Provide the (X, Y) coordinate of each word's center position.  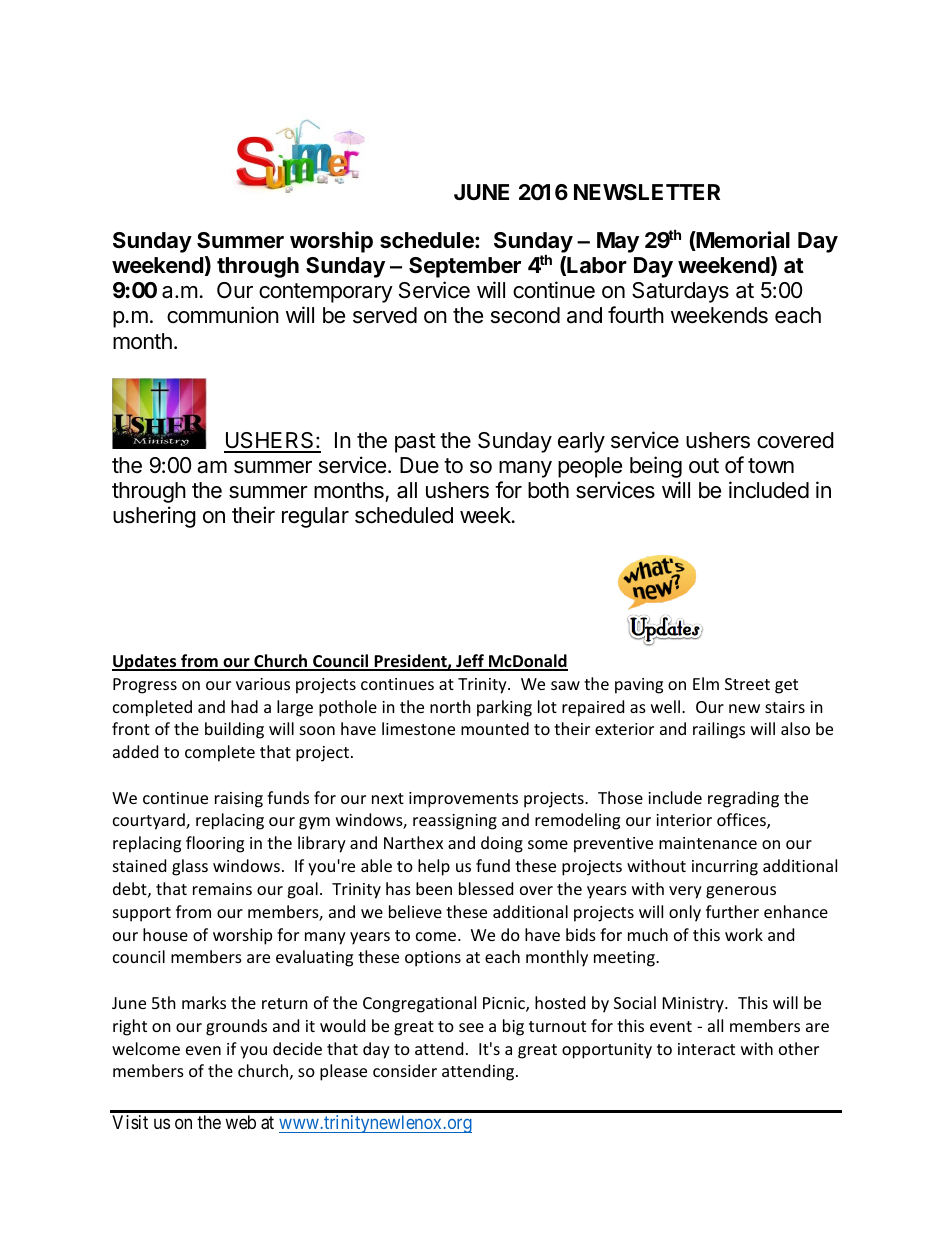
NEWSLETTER (647, 192)
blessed (486, 888)
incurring (725, 868)
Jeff (470, 662)
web (240, 1122)
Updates (145, 662)
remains (222, 889)
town (771, 465)
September (465, 267)
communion (223, 315)
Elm (706, 683)
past (415, 443)
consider (405, 1070)
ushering (154, 517)
